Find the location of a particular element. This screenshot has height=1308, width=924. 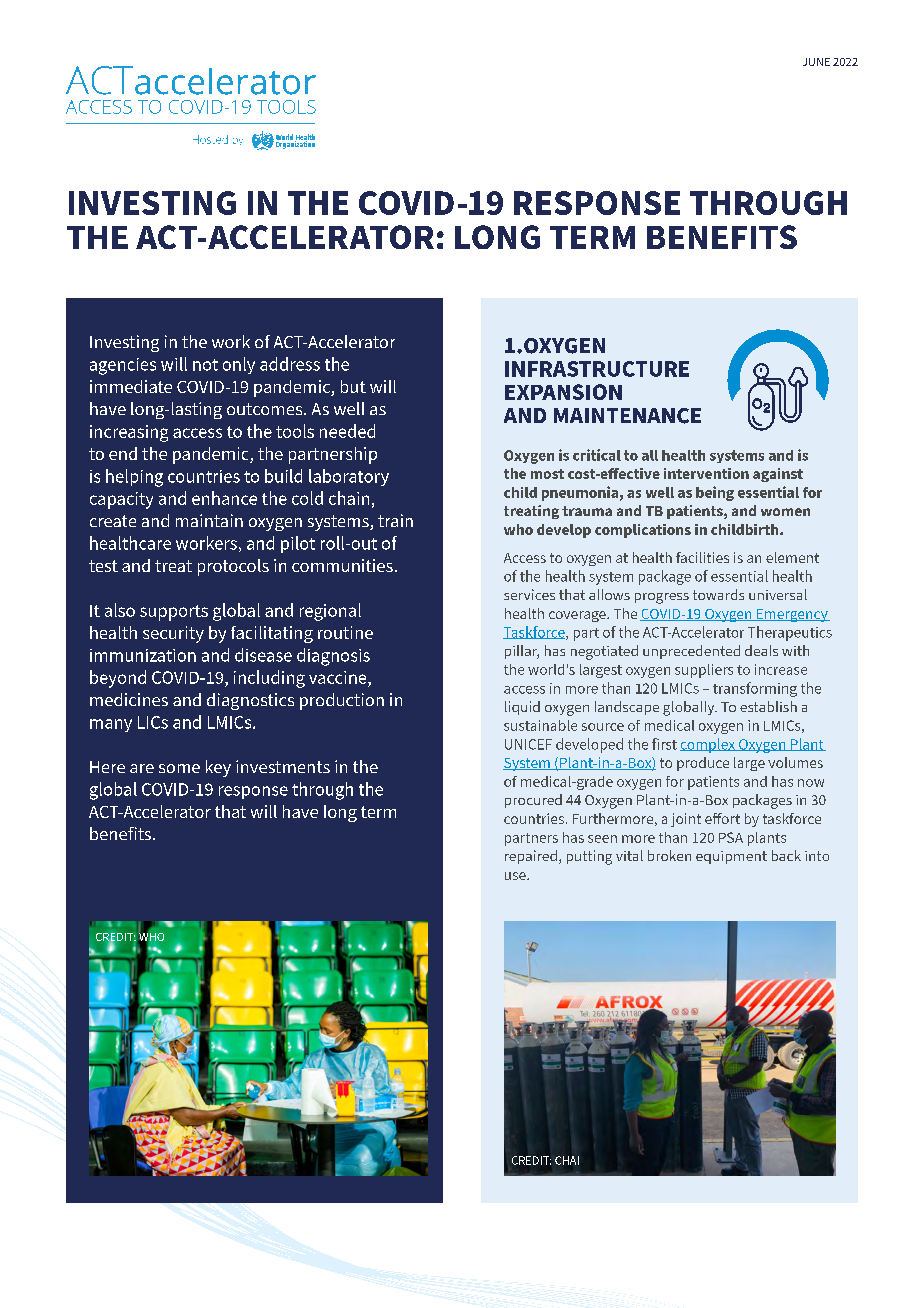

not is located at coordinates (205, 365).
